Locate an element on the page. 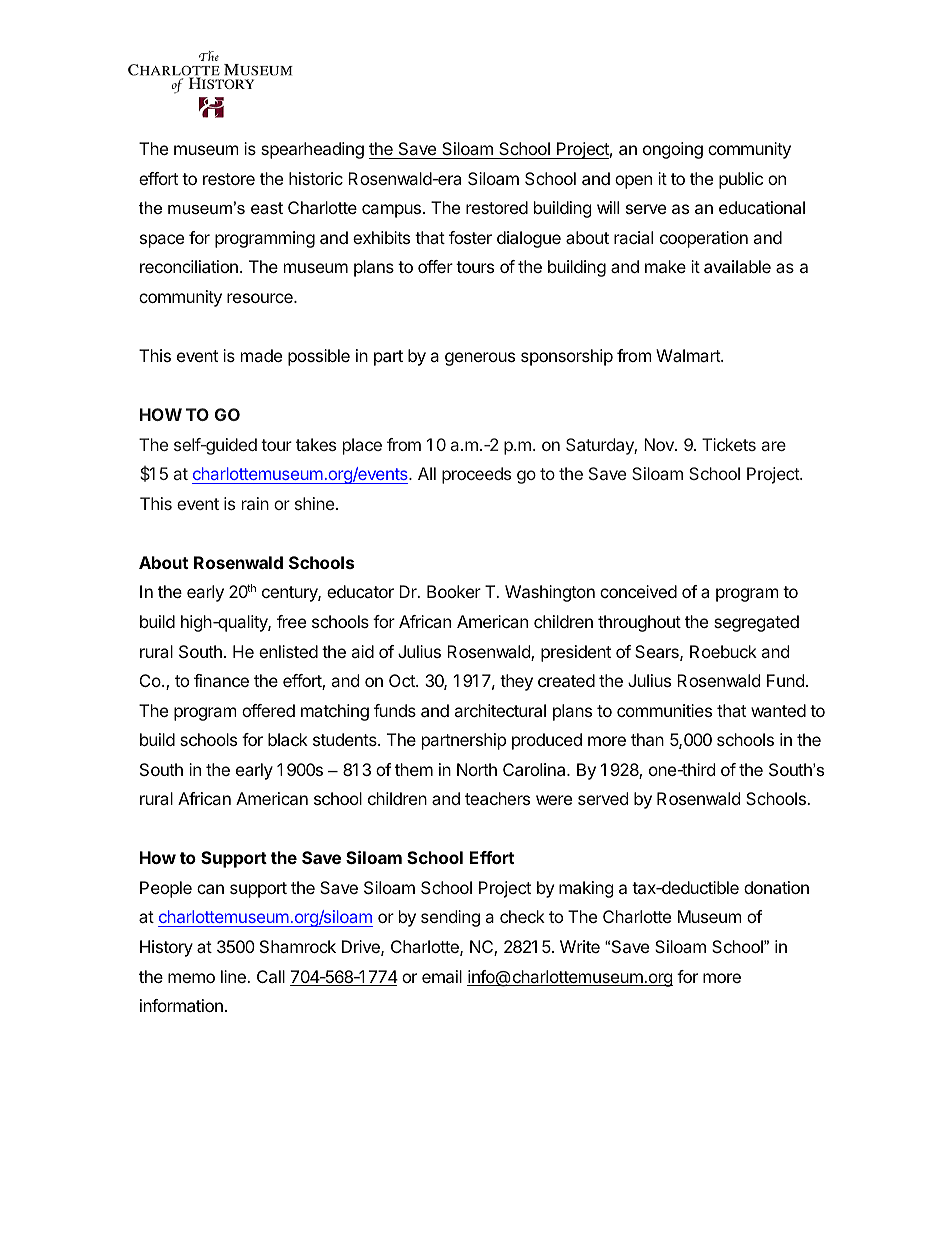  conceived is located at coordinates (638, 591).
